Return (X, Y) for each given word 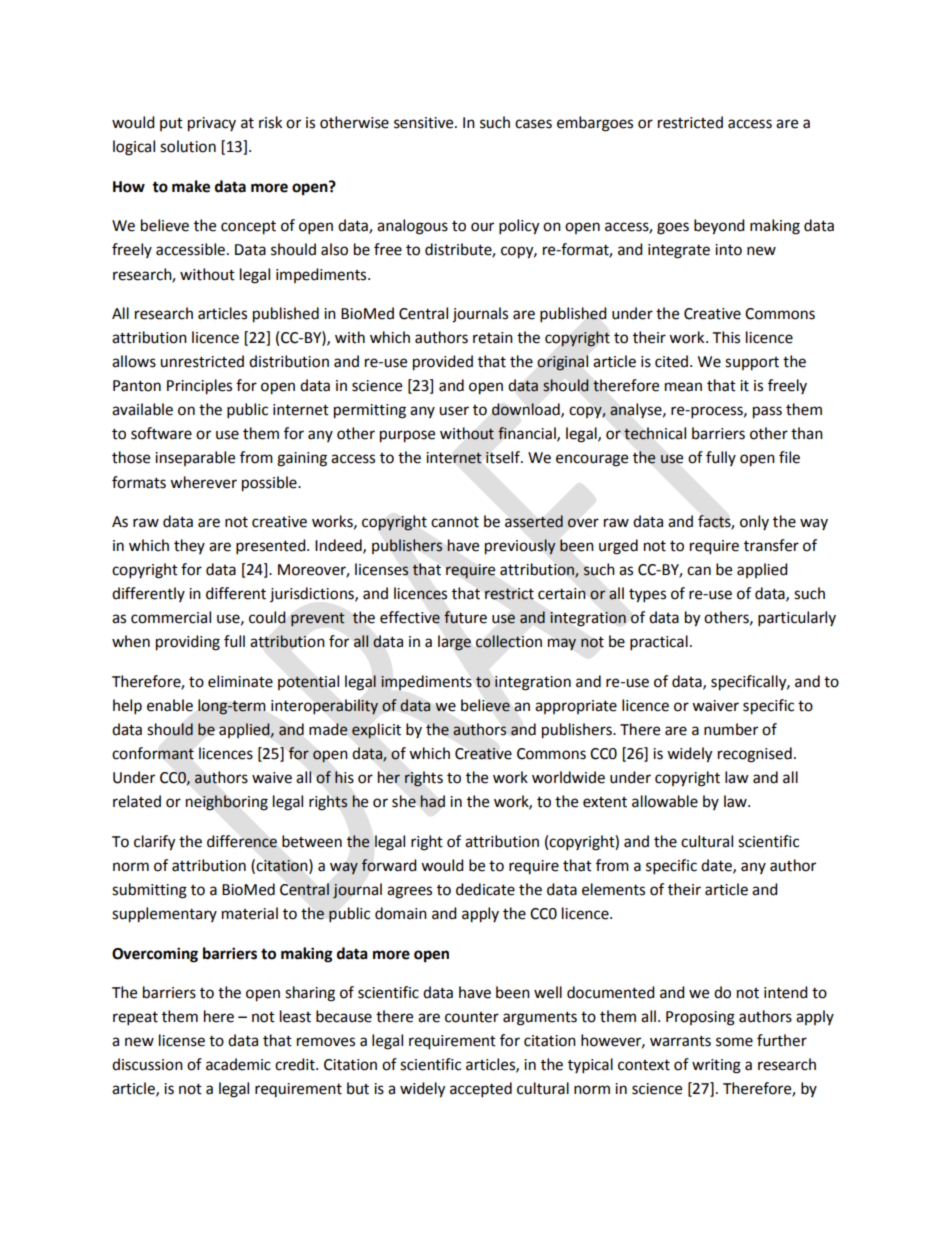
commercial (171, 617)
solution (188, 146)
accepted (481, 1090)
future (465, 617)
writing (716, 1066)
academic (238, 1064)
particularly (797, 619)
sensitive (425, 123)
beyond (719, 227)
